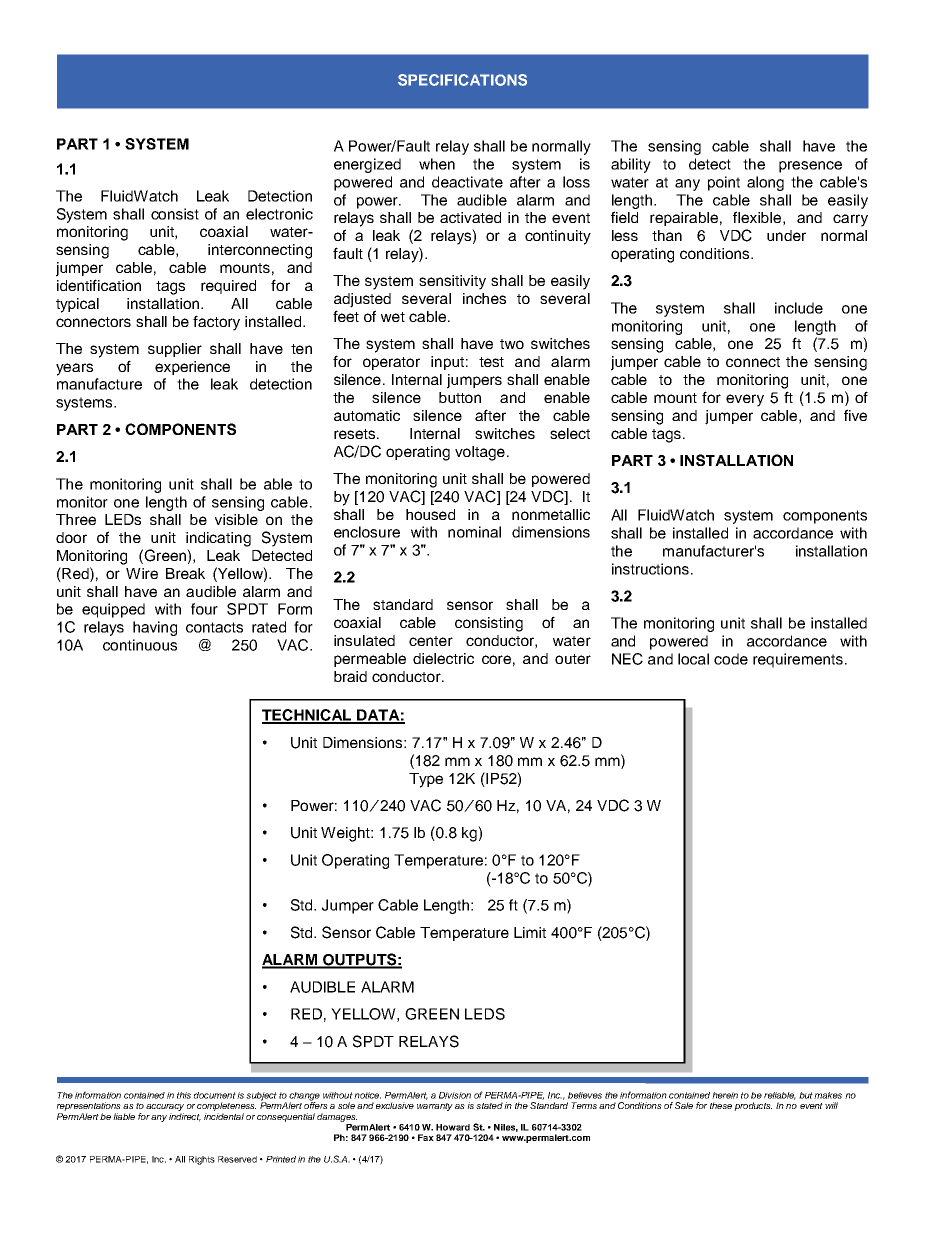 Image resolution: width=952 pixels, height=1233 pixels. What do you see at coordinates (810, 167) in the screenshot?
I see `presence` at bounding box center [810, 167].
